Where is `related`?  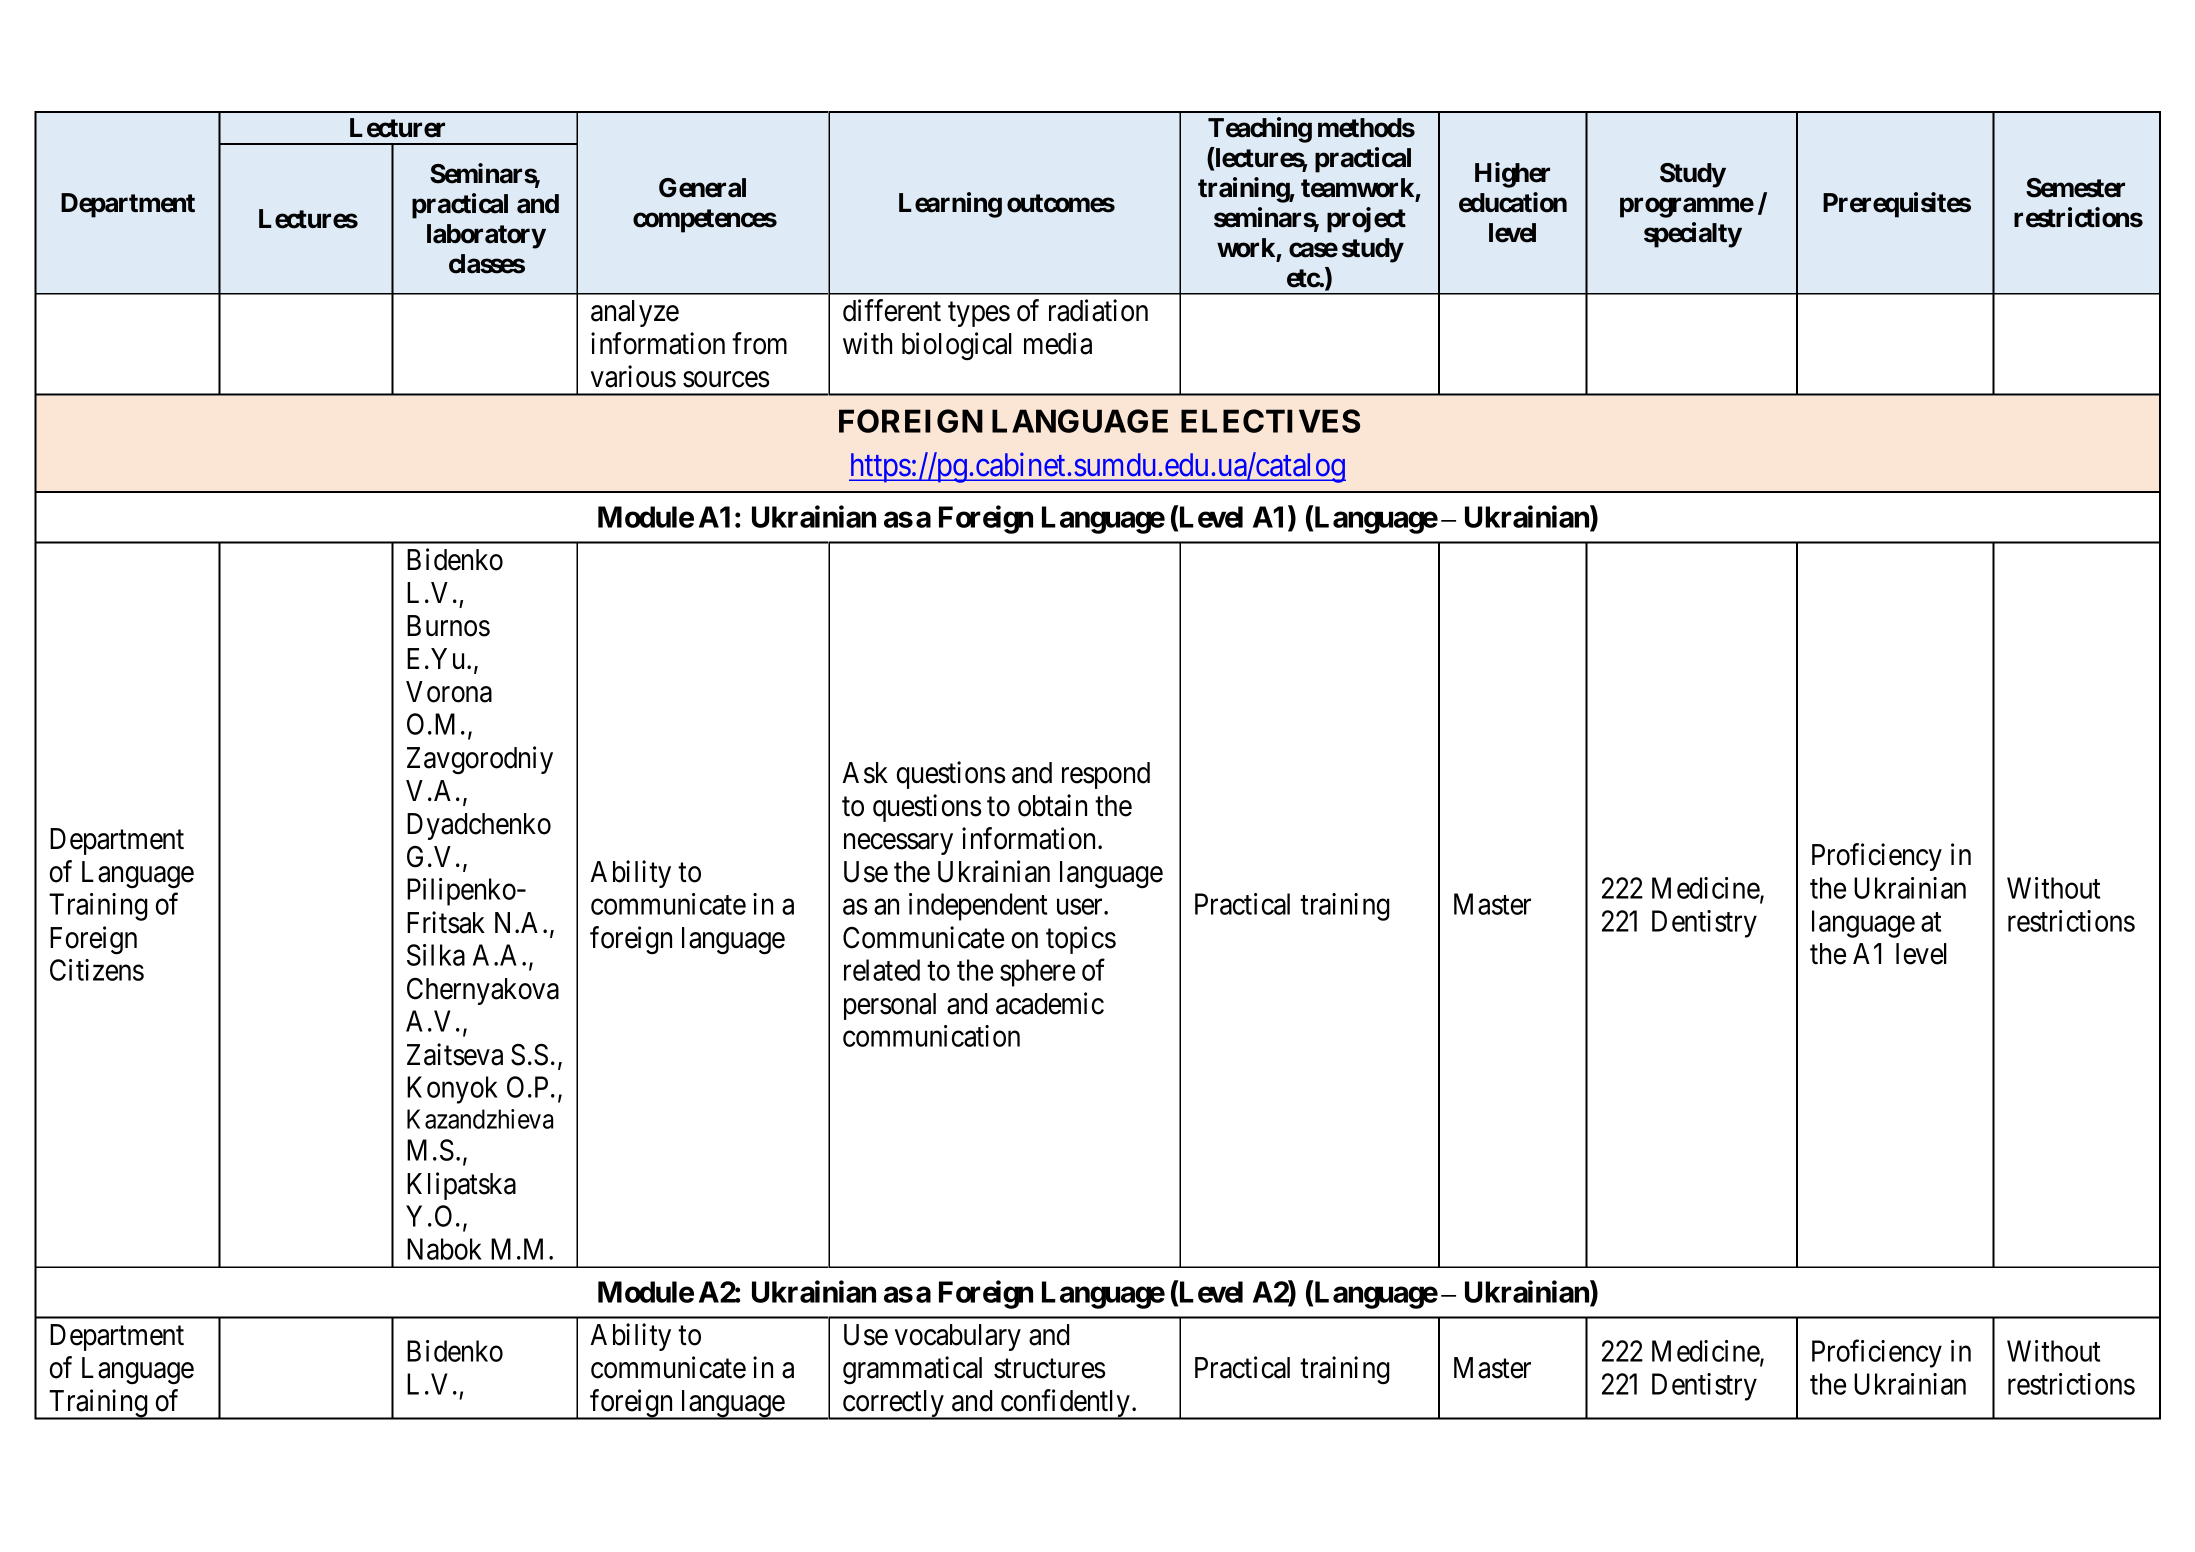
related is located at coordinates (882, 970).
